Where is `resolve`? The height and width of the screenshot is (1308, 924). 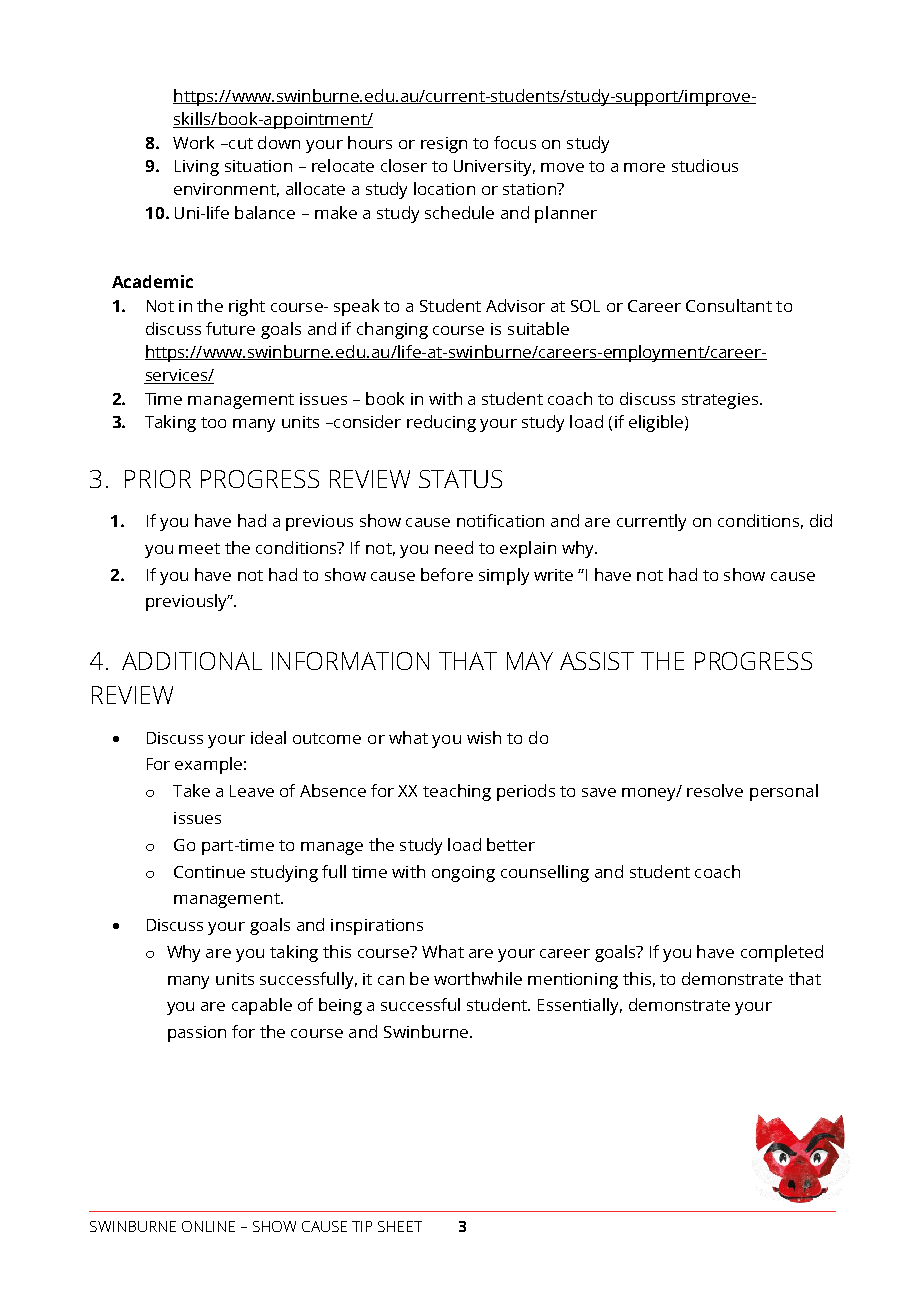 resolve is located at coordinates (715, 790).
